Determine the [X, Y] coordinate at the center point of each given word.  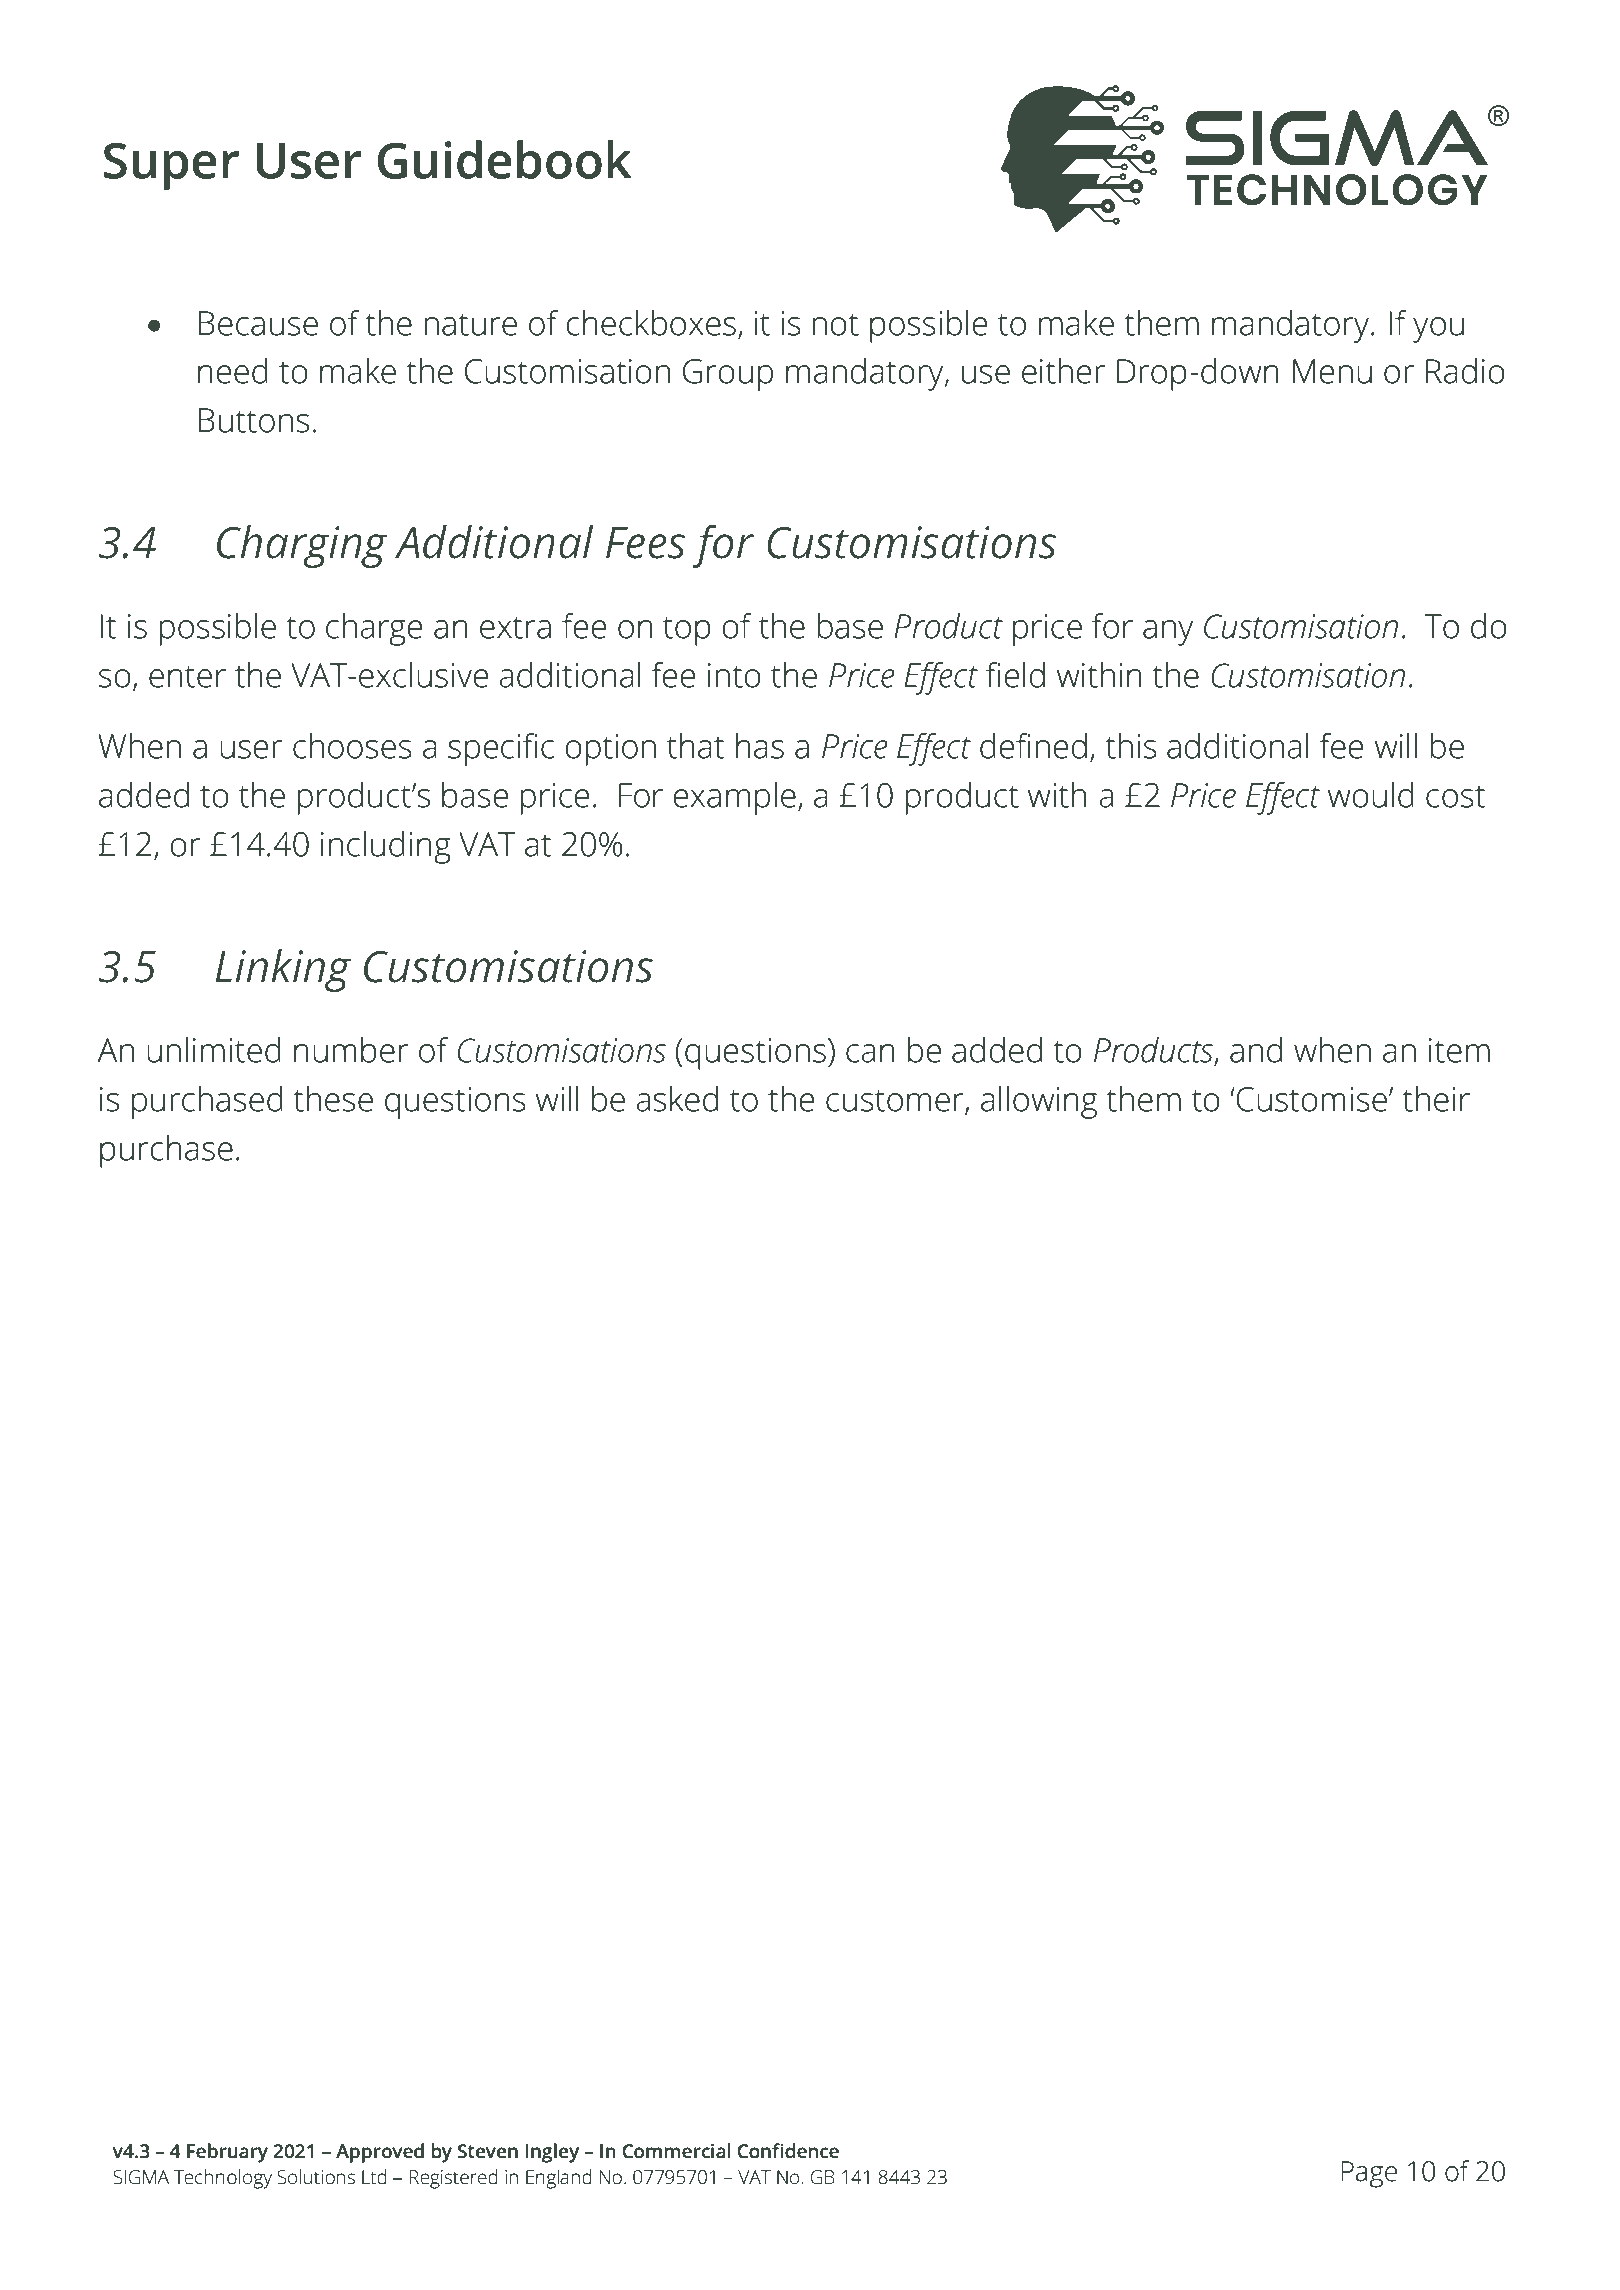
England [559, 2179]
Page [1369, 2174]
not [835, 324]
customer [896, 1101]
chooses [352, 746]
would [1371, 795]
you [1438, 330]
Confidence [788, 2151]
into [734, 675]
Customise [1311, 1099]
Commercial [676, 2151]
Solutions [316, 2177]
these [333, 1099]
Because [258, 323]
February [227, 2153]
